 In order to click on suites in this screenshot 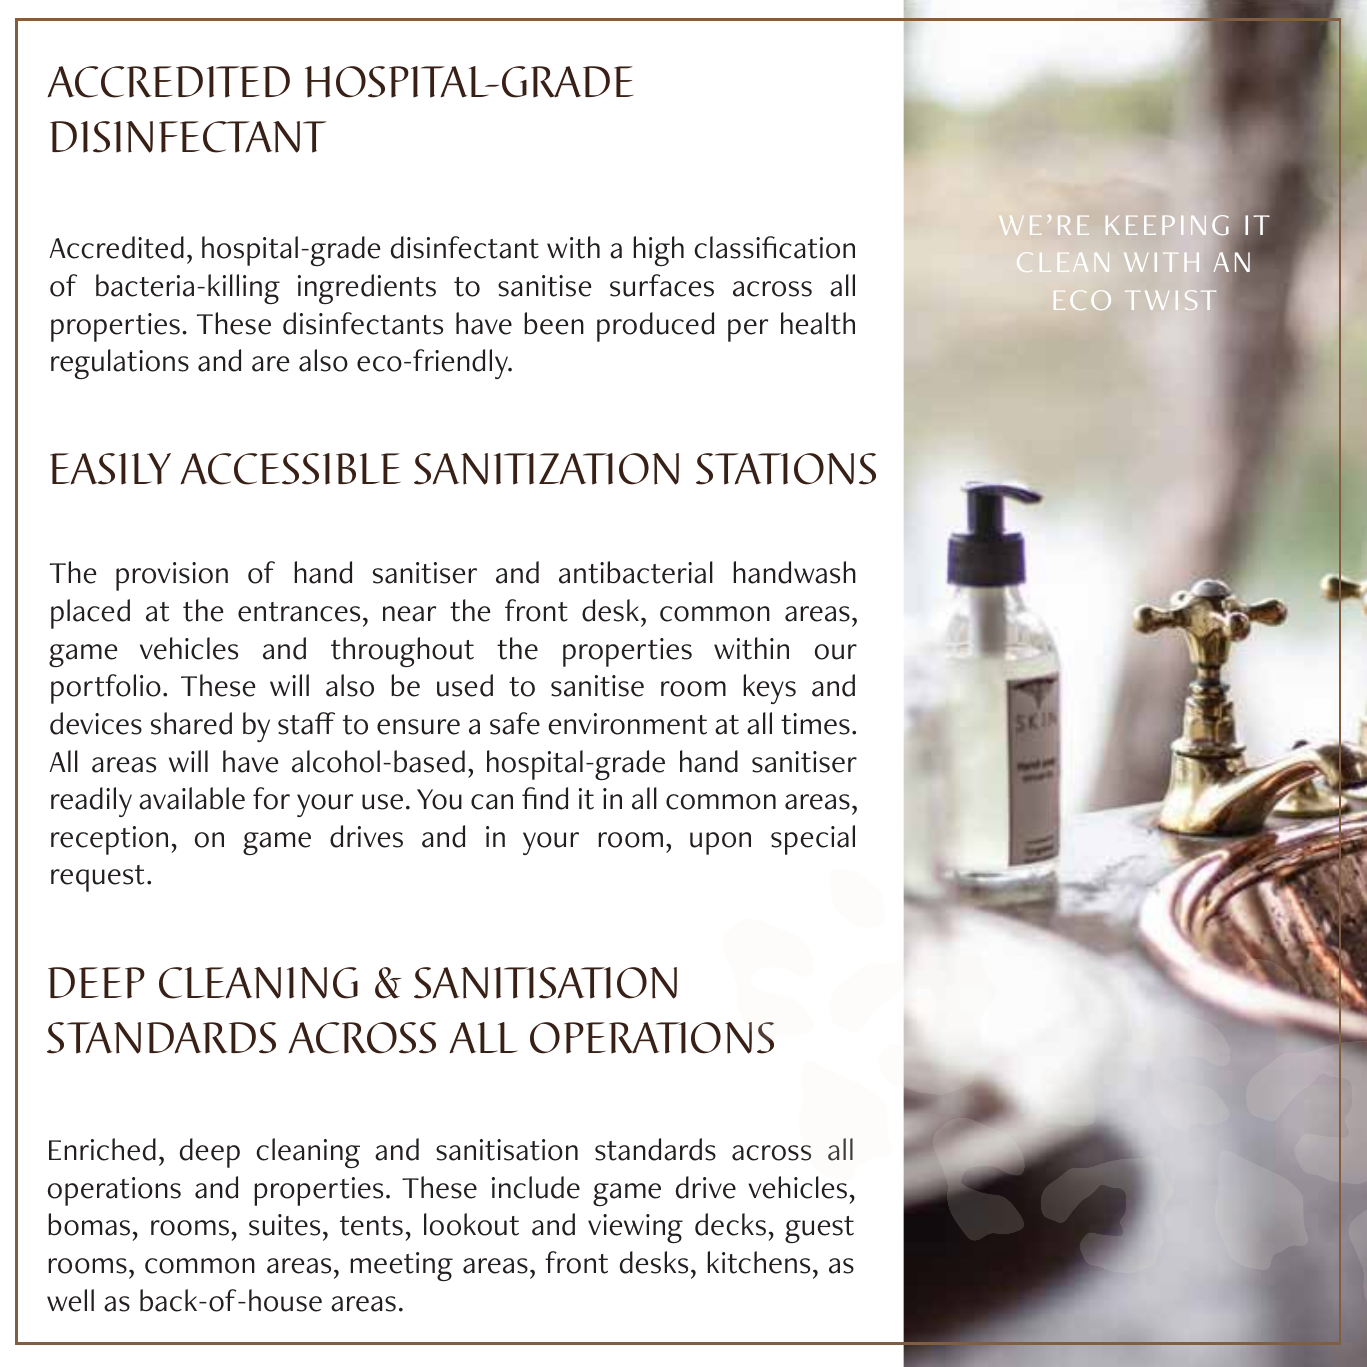, I will do `click(284, 1225)`.
